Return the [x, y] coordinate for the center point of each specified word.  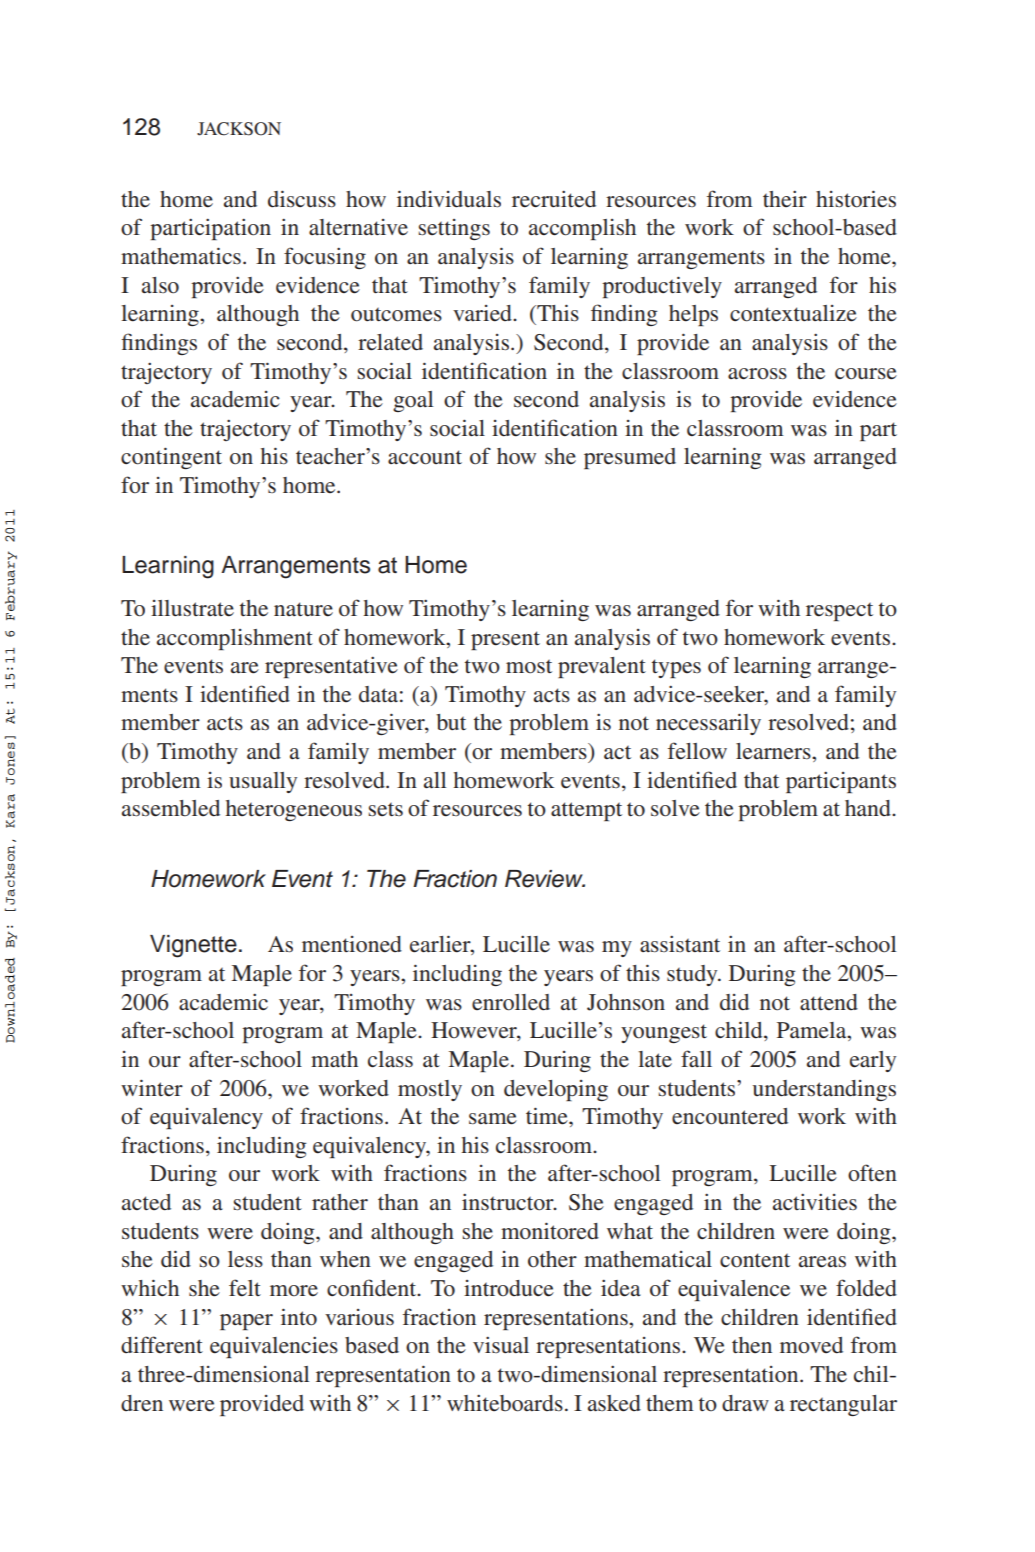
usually [263, 782]
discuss [302, 199]
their [785, 198]
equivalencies [274, 1347]
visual [501, 1344]
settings [454, 229]
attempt [586, 811]
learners [774, 751]
